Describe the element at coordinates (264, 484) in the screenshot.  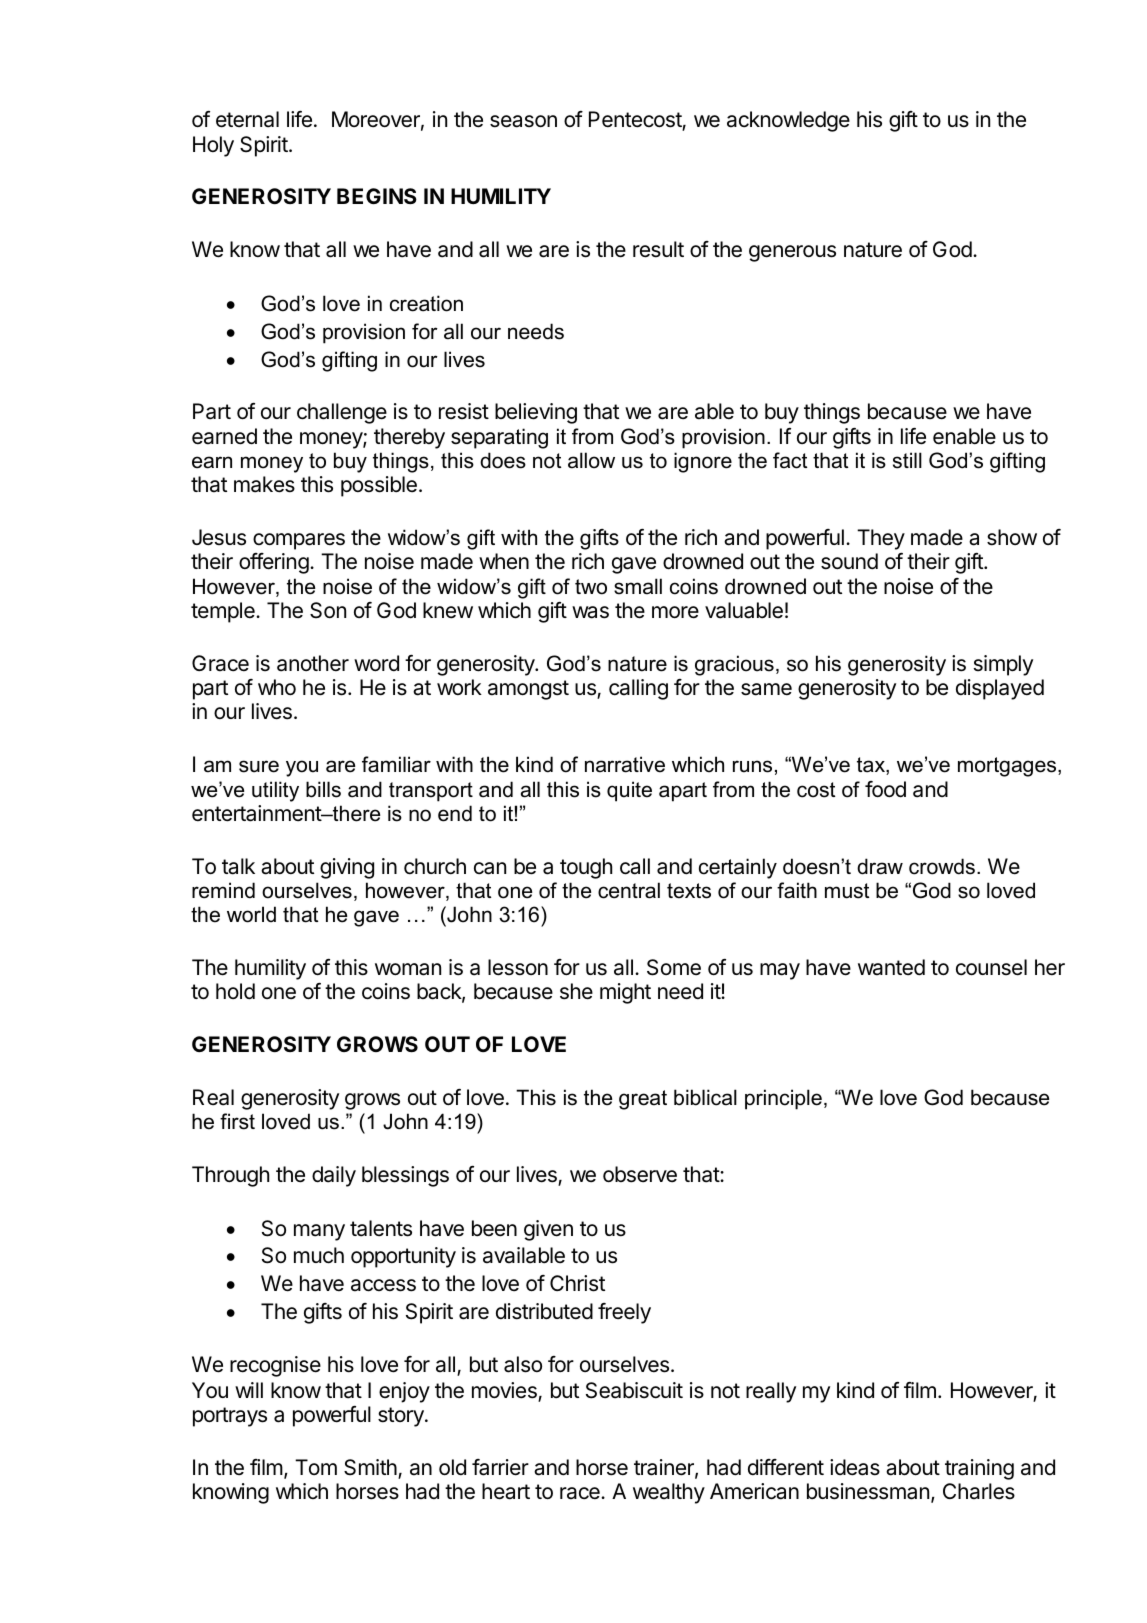
I see `makes` at that location.
